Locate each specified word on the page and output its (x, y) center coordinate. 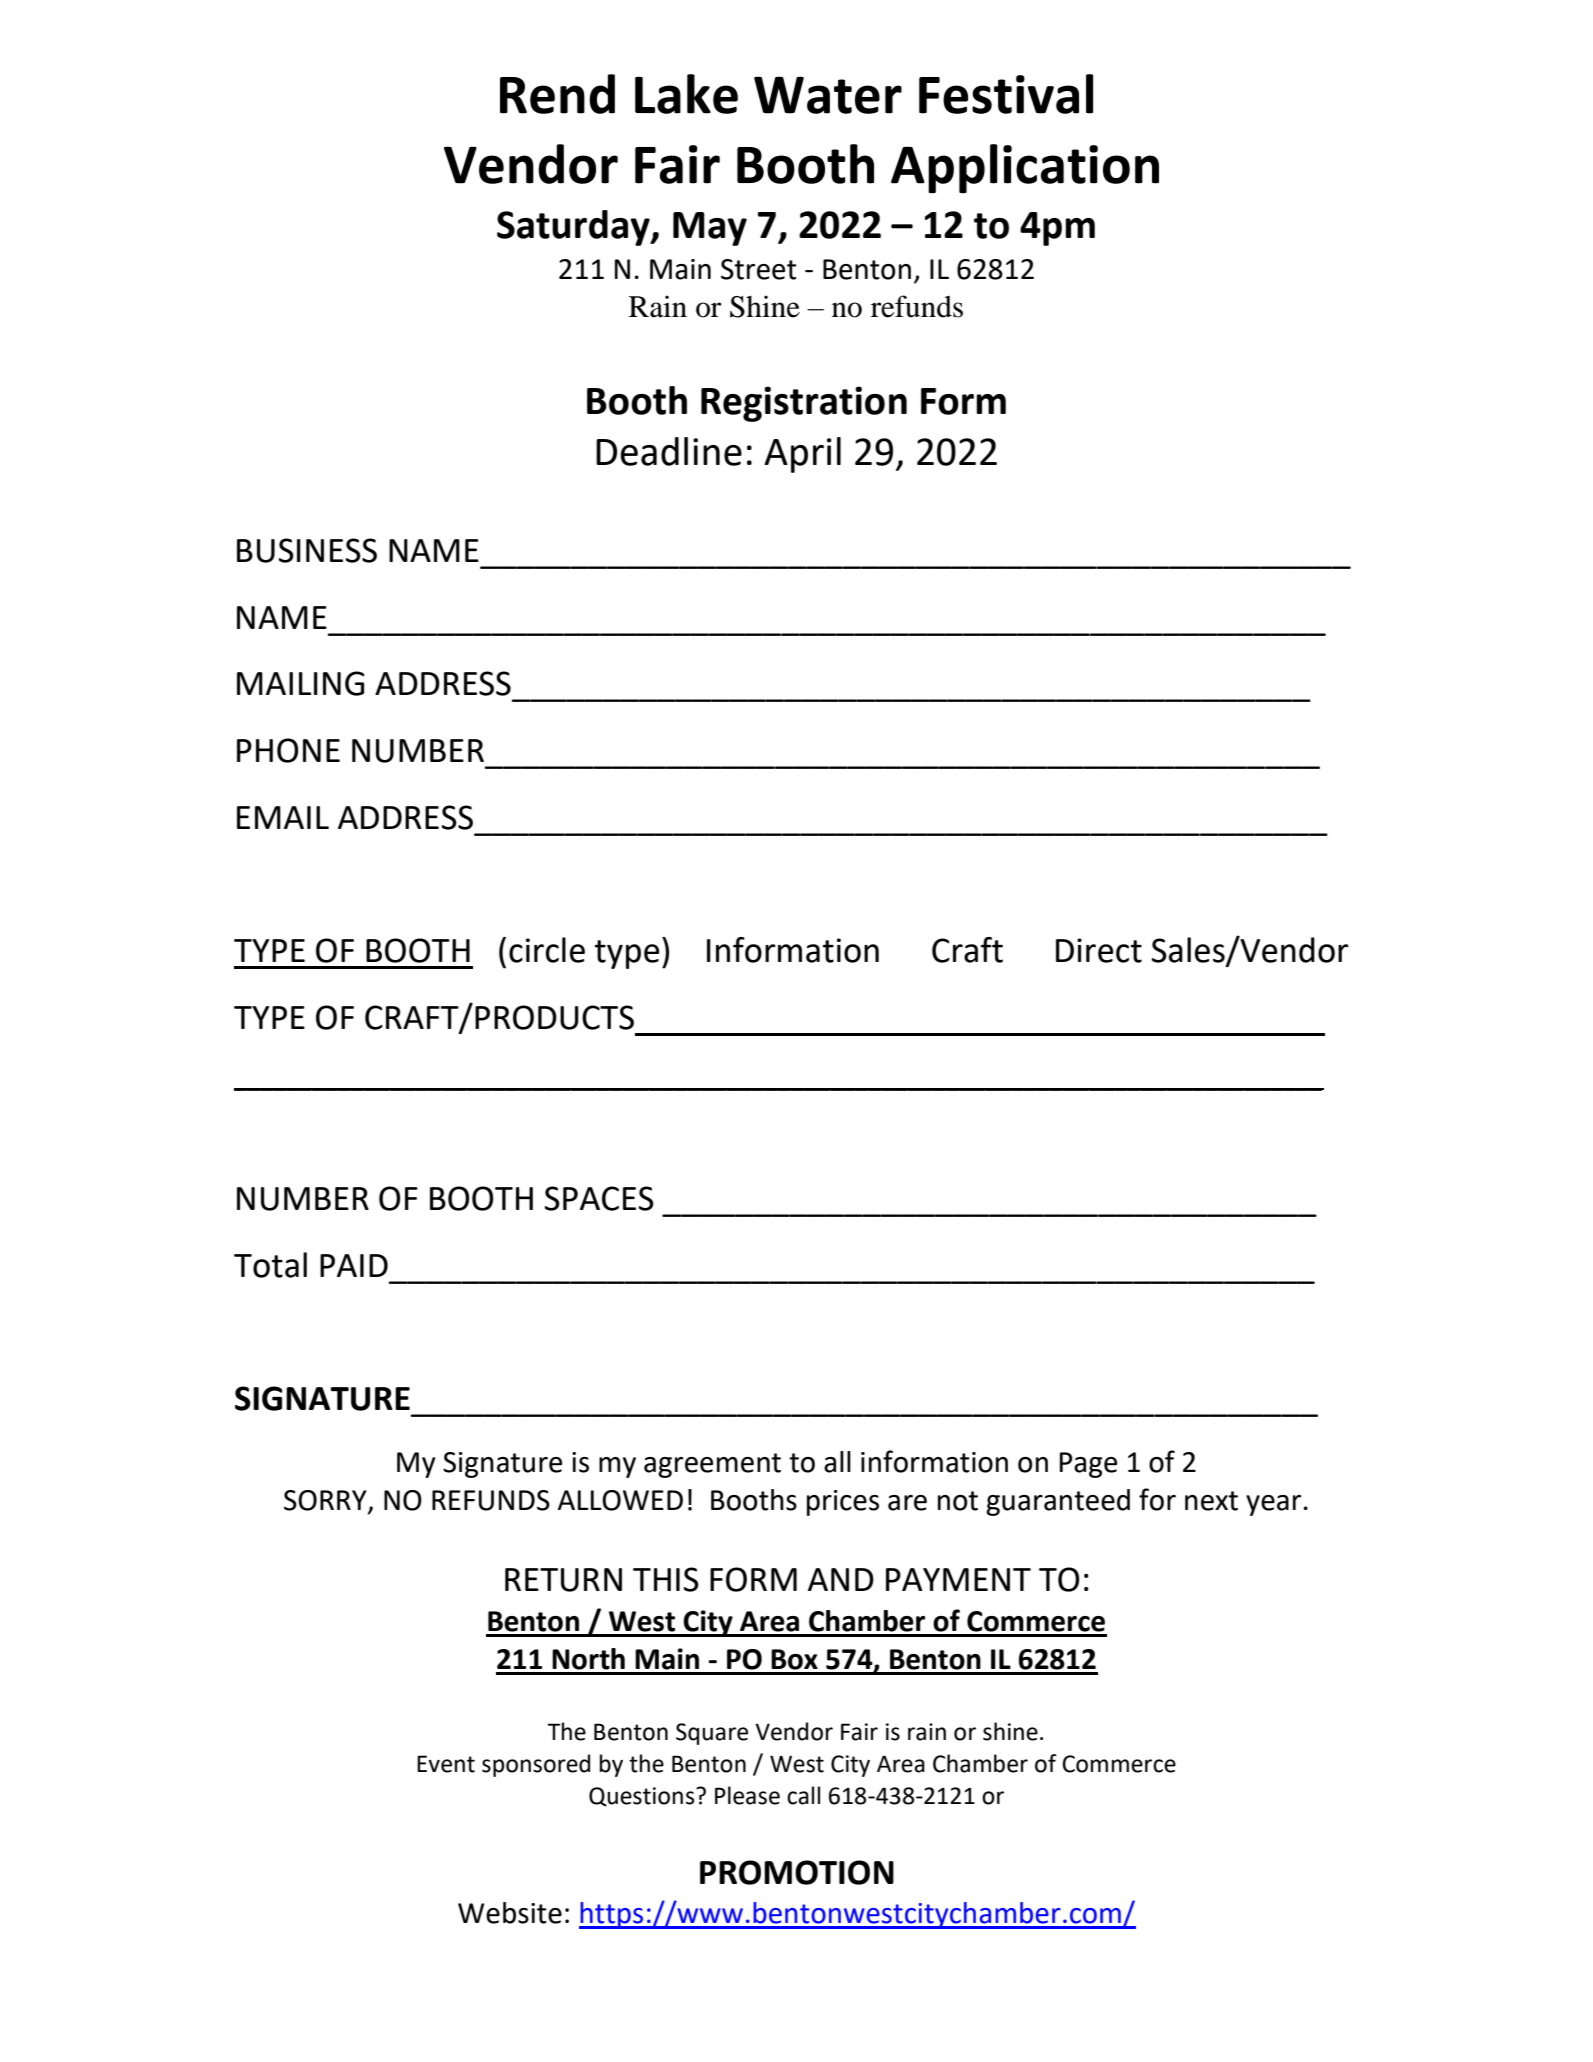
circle (547, 950)
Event (446, 1764)
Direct (1099, 950)
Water (828, 95)
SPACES (599, 1198)
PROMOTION (797, 1872)
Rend (557, 94)
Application (1025, 169)
